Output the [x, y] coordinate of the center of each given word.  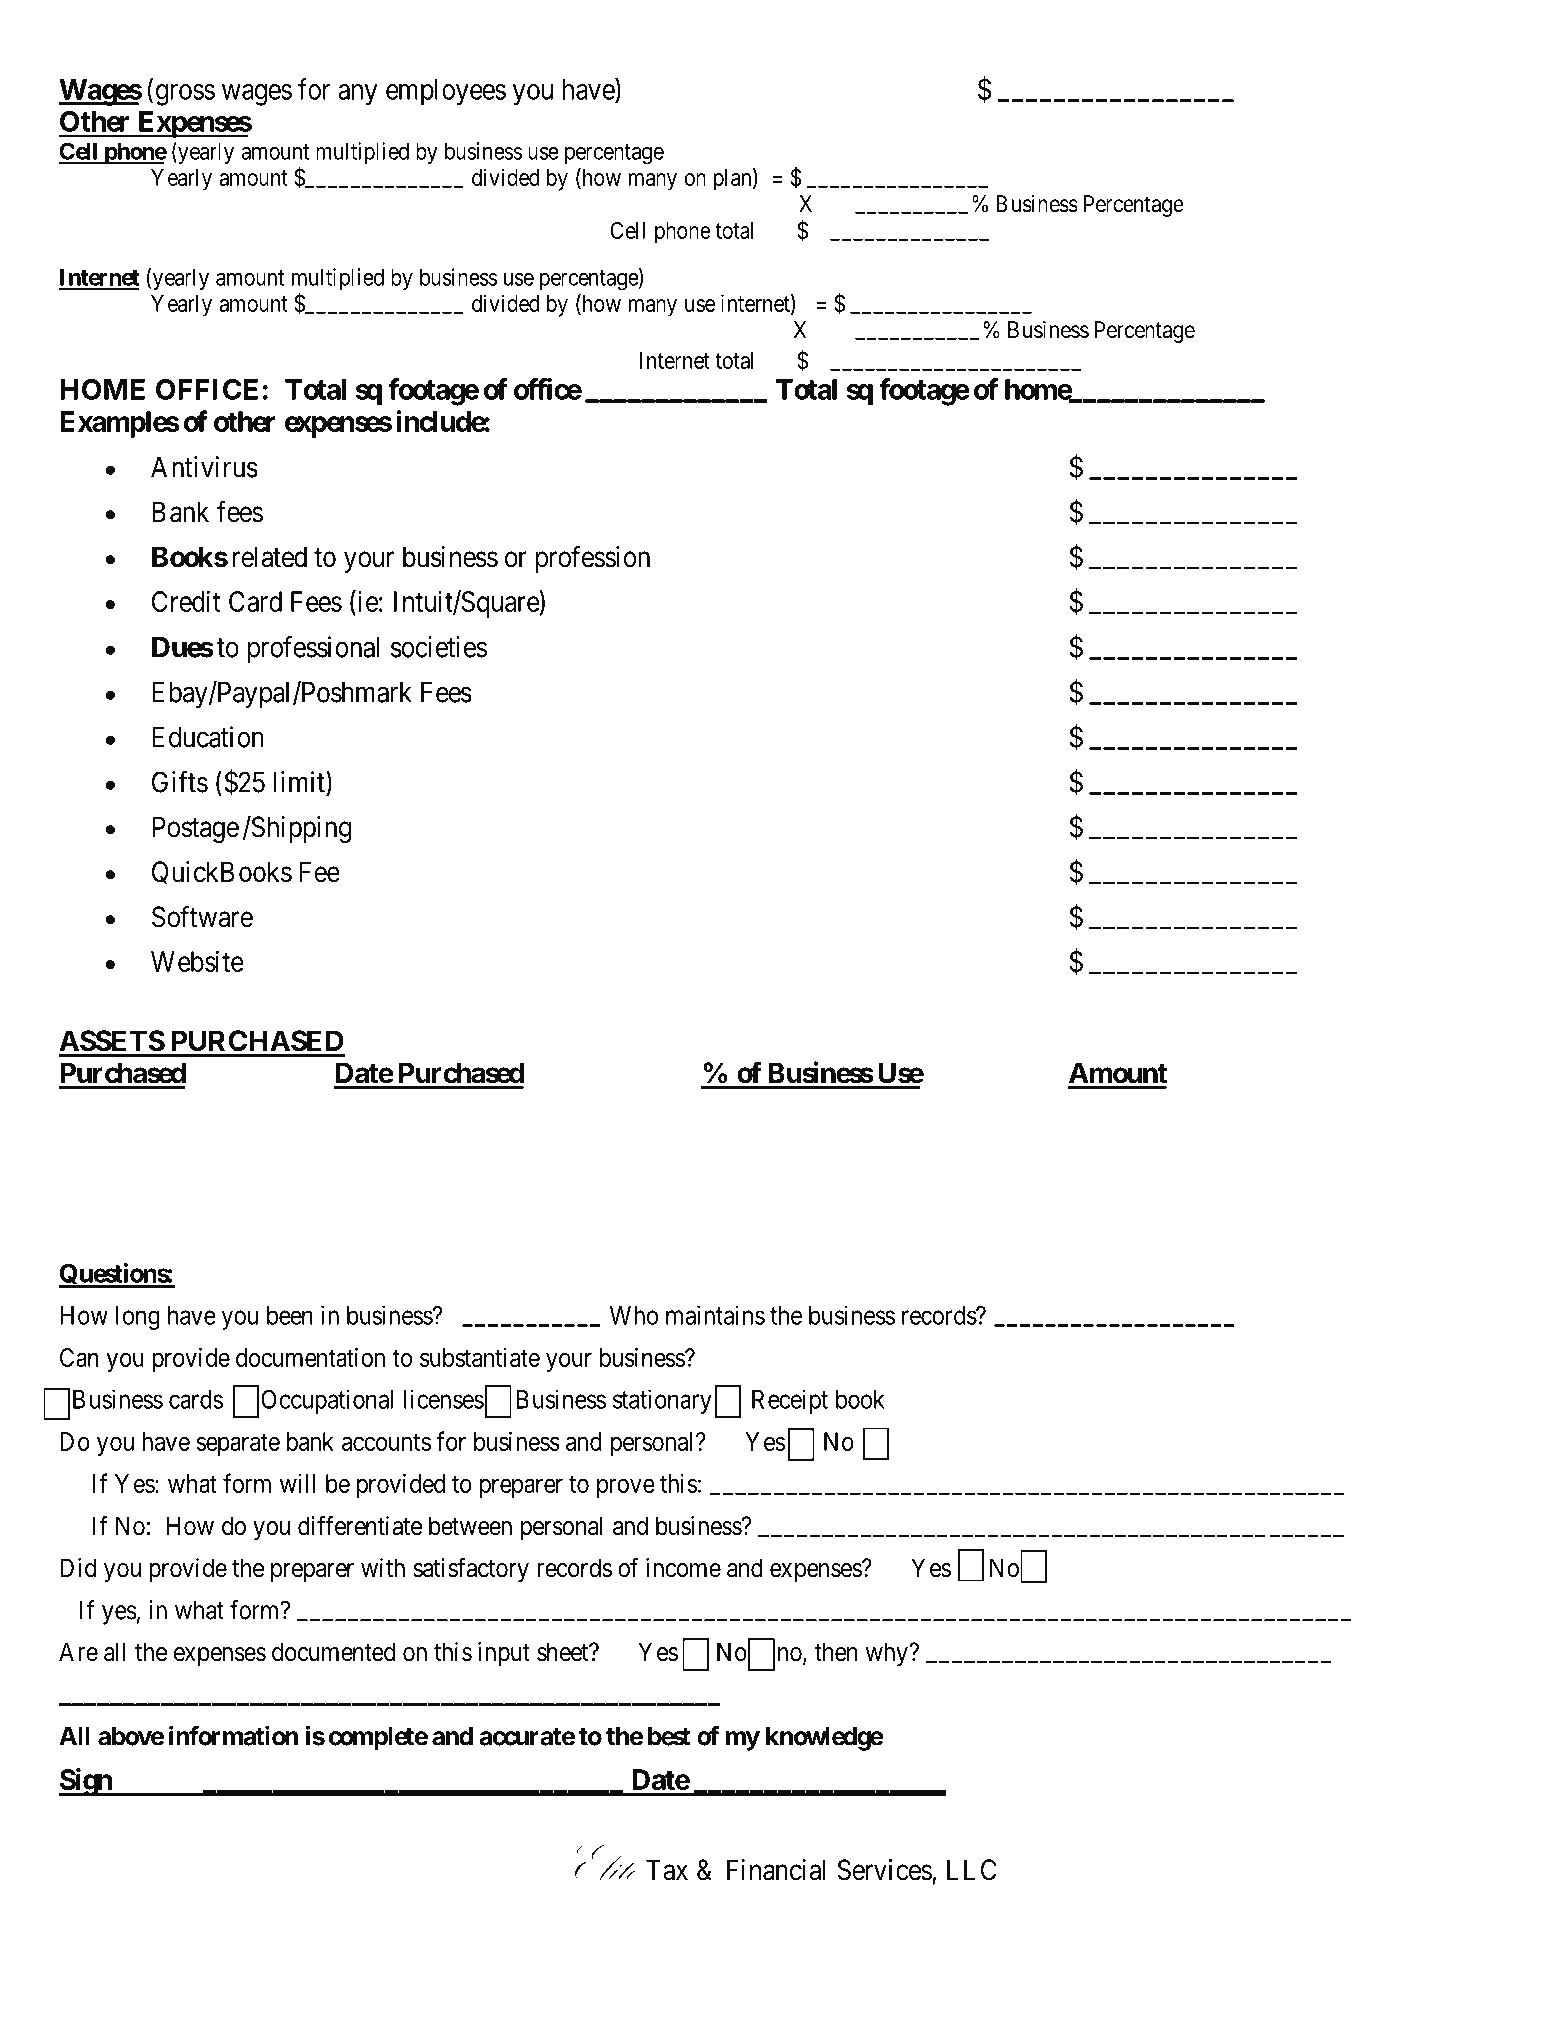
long [138, 1318]
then [835, 1652]
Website [197, 961]
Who [634, 1315]
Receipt [790, 1401]
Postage [195, 829]
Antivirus [204, 467]
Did [78, 1568]
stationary [662, 1401]
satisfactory [471, 1570]
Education [208, 737]
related [270, 557]
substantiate [480, 1357]
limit [300, 782]
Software [202, 916]
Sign [86, 1782]
